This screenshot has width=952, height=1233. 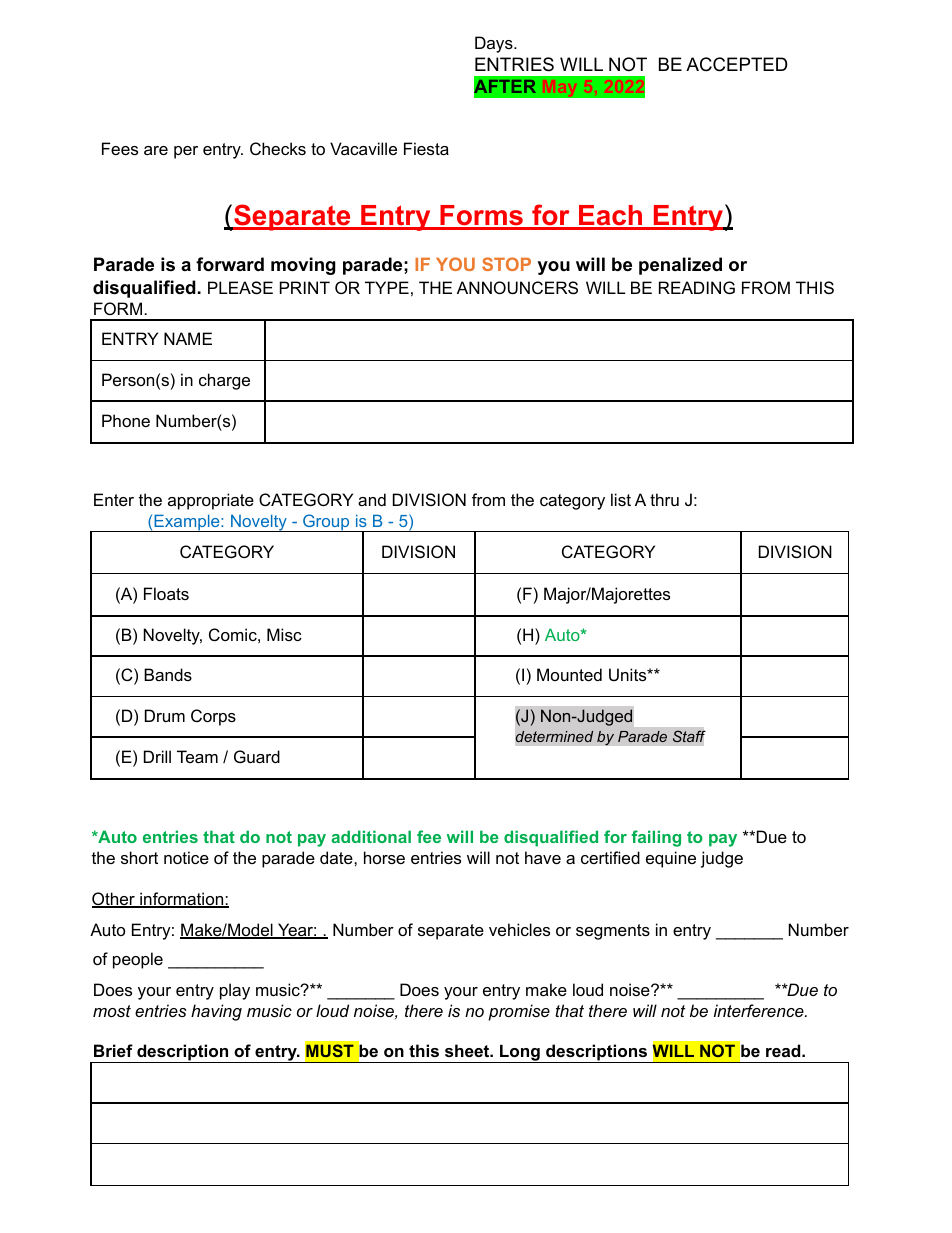 I want to click on thru, so click(x=664, y=499).
